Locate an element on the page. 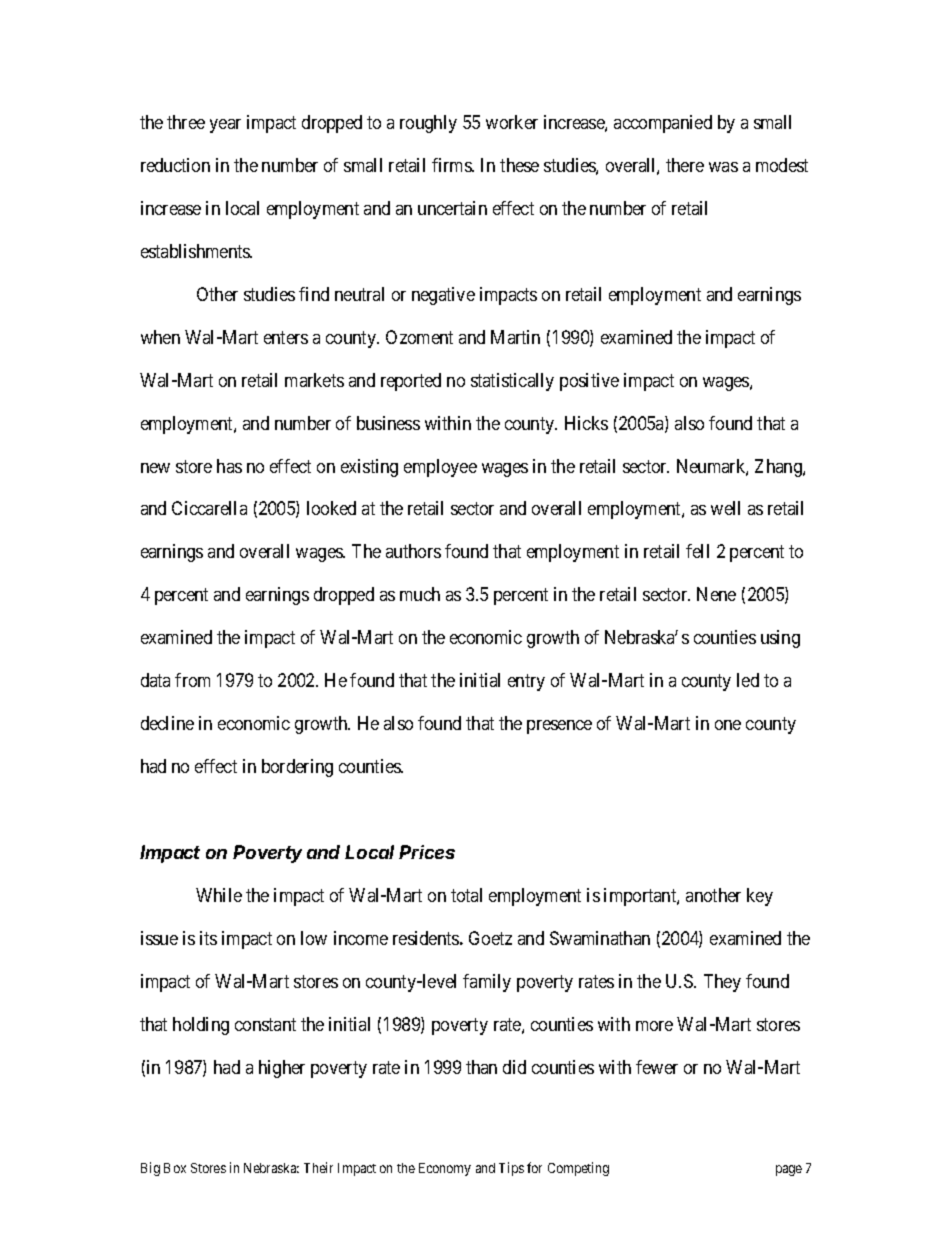  Box is located at coordinates (175, 1168).
